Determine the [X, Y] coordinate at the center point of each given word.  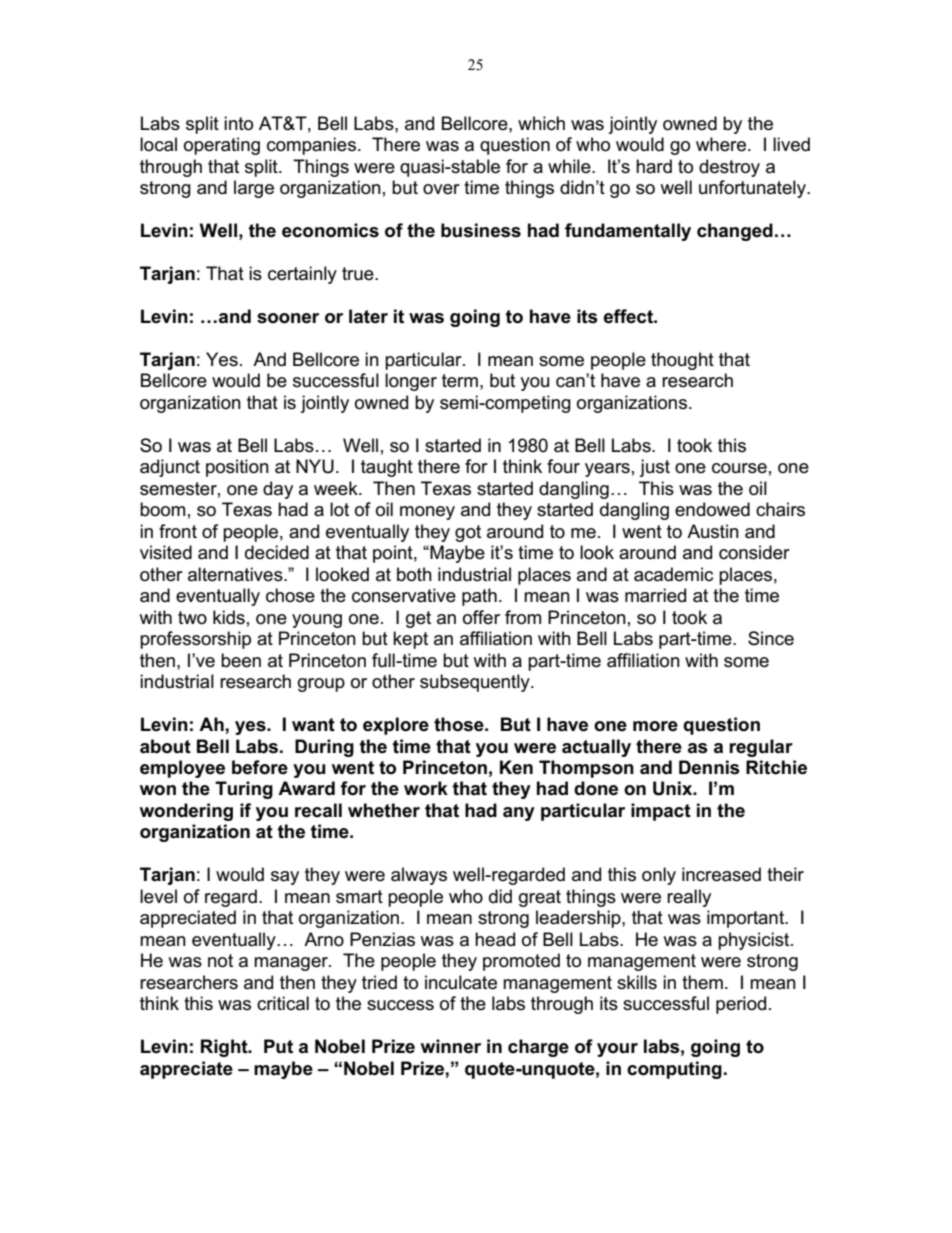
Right [225, 1048]
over [441, 189]
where [722, 144]
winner [451, 1046]
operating [222, 146]
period [741, 1005]
